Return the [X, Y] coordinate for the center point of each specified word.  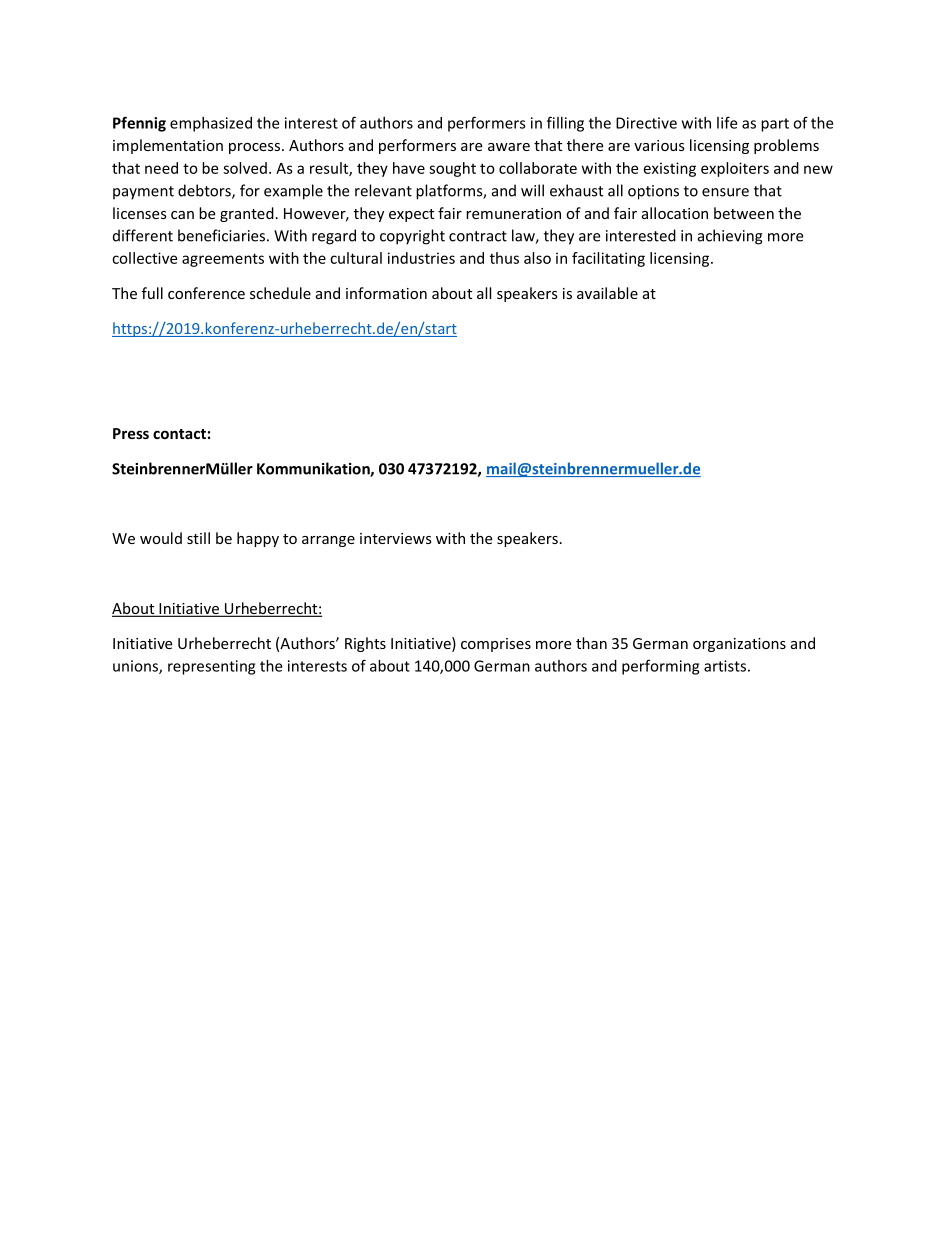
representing [211, 667]
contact [179, 434]
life [727, 122]
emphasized [211, 124]
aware [509, 147]
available [607, 293]
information [386, 293]
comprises [496, 645]
